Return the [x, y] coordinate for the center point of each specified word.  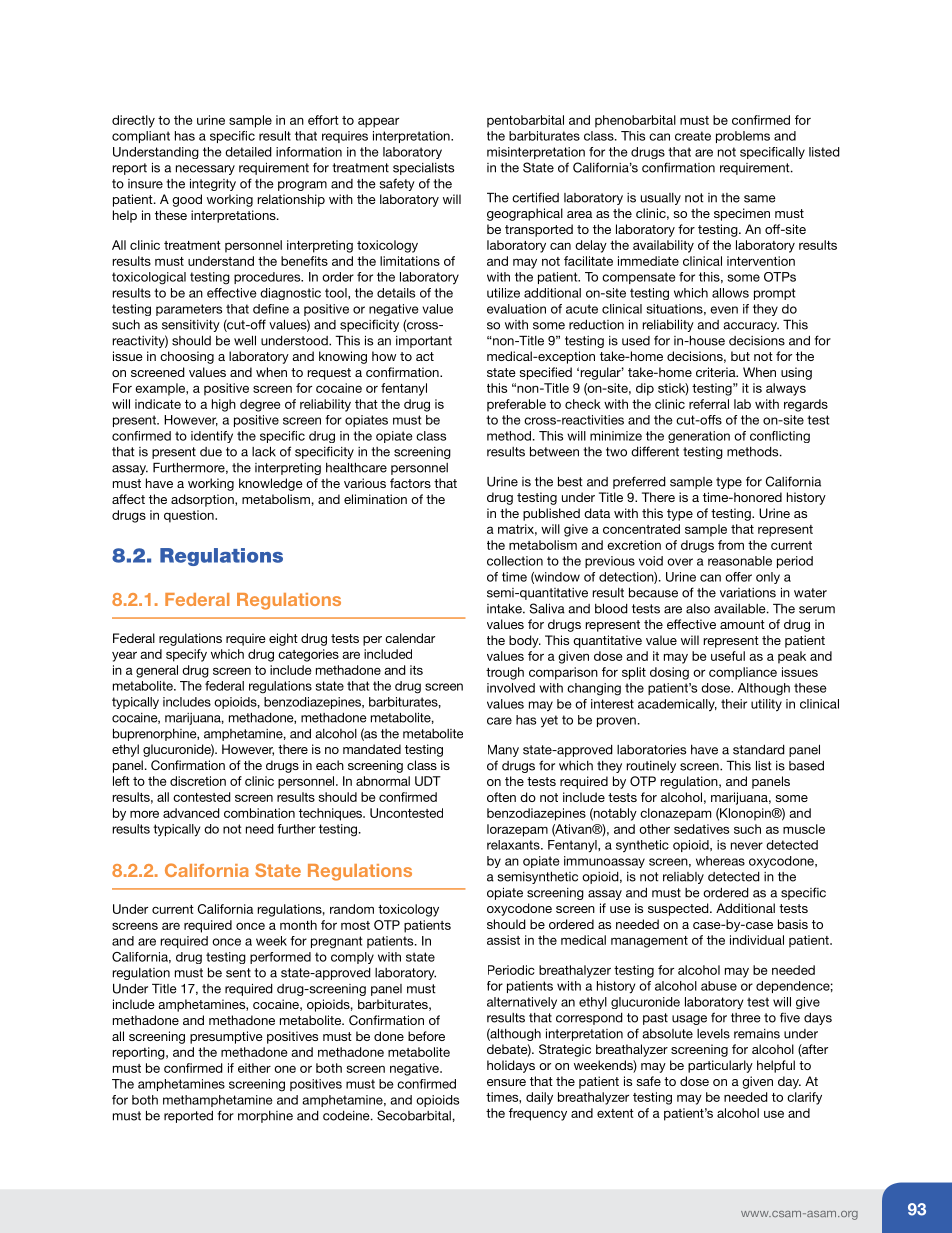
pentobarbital [525, 121]
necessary [205, 170]
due [211, 452]
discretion [198, 781]
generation [699, 437]
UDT [428, 781]
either [254, 1068]
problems [743, 137]
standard [759, 749]
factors [410, 483]
